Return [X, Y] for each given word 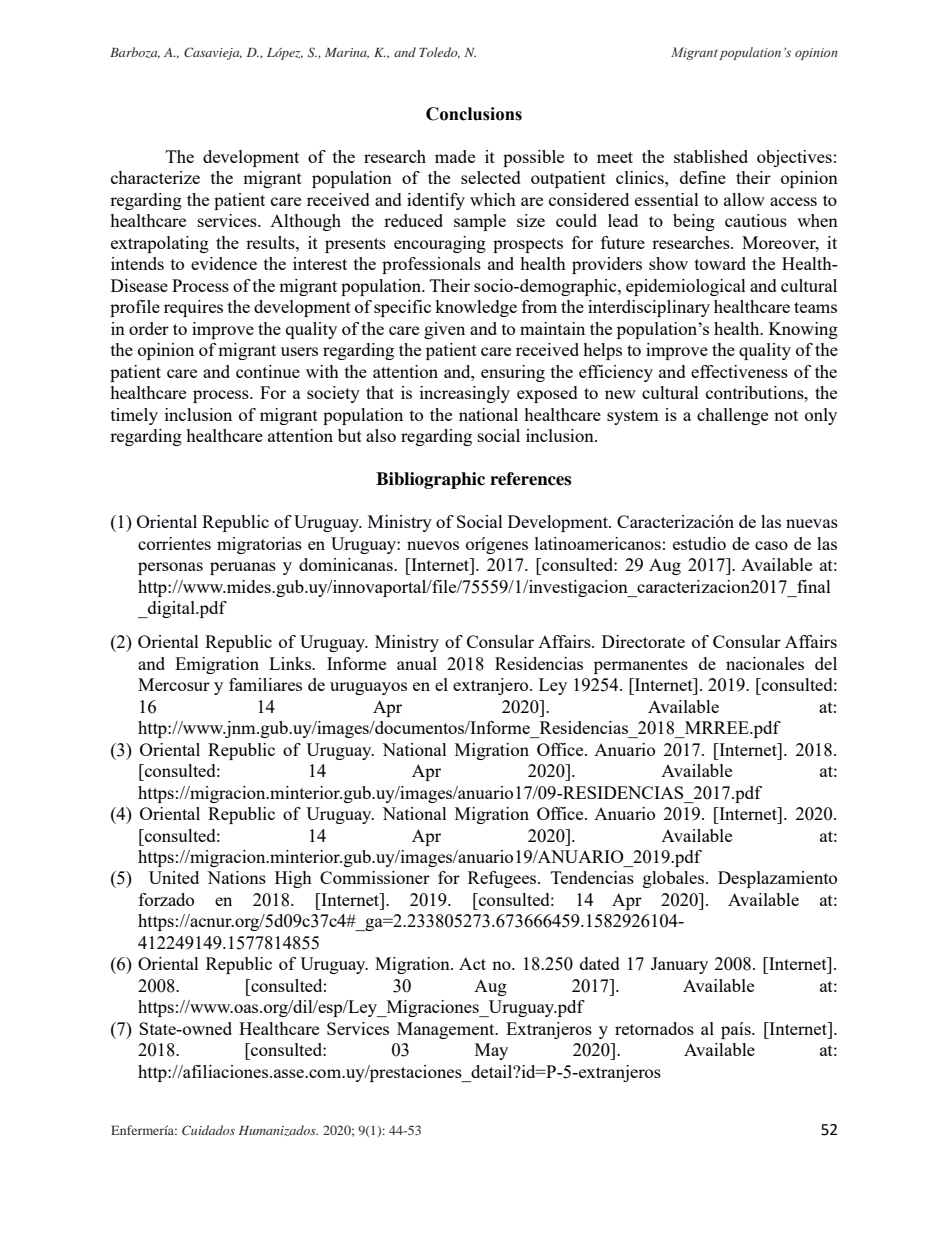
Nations [236, 877]
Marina [347, 53]
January [679, 965]
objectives [794, 158]
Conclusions [474, 114]
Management [447, 1030]
